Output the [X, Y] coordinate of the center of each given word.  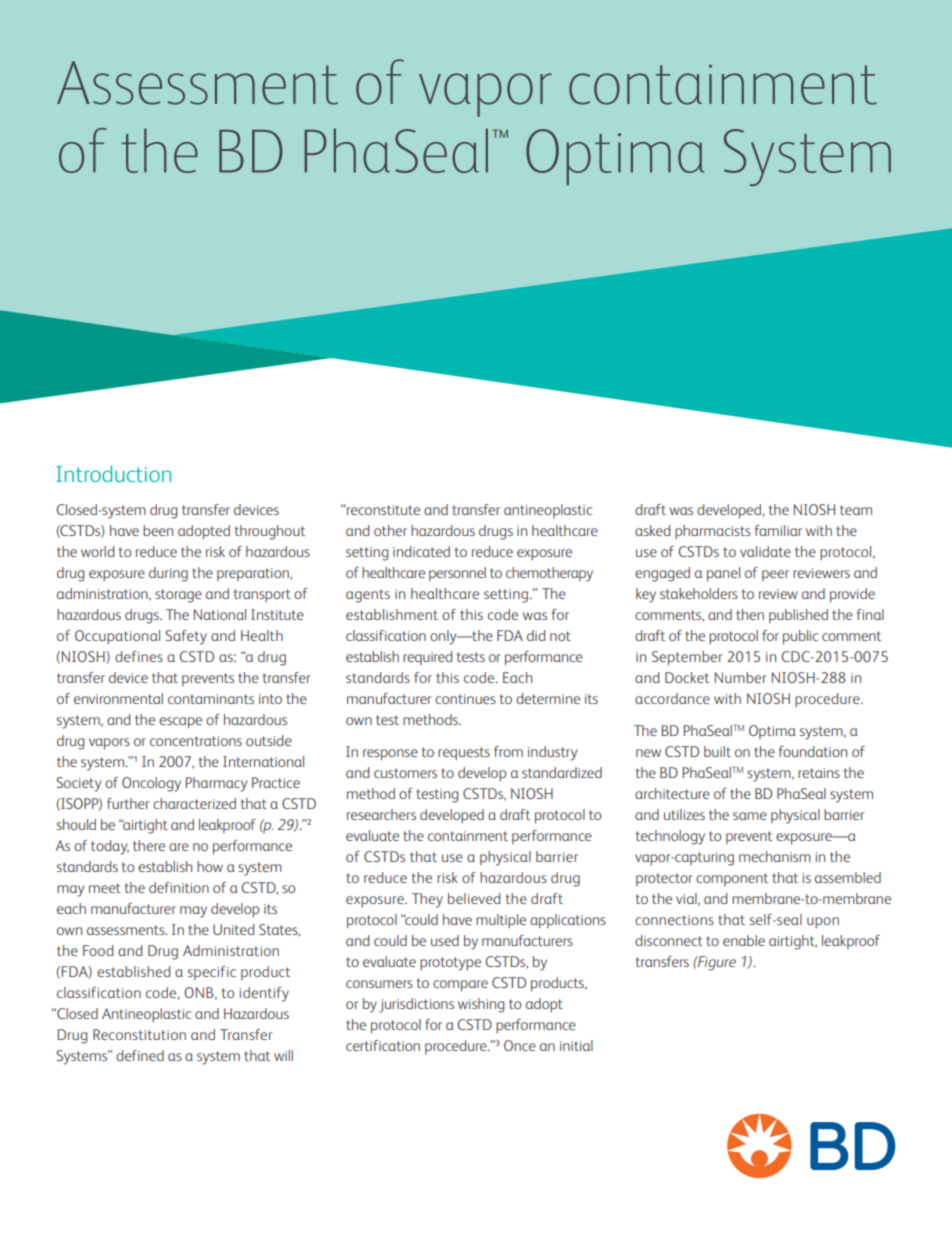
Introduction [113, 473]
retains [819, 773]
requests [464, 754]
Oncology [151, 784]
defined [140, 1055]
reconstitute [382, 510]
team [856, 510]
